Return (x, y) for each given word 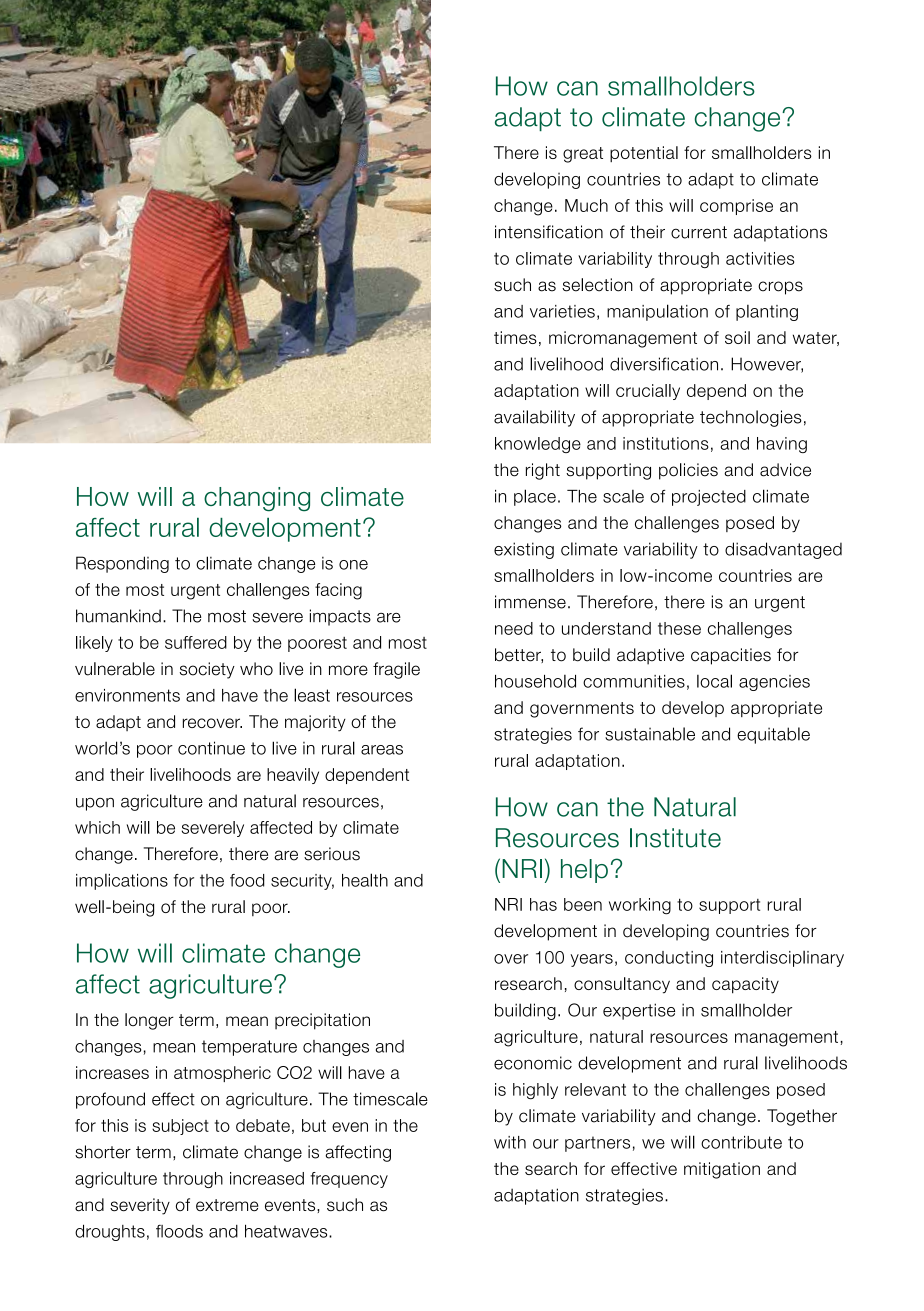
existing (524, 550)
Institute (675, 838)
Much (586, 205)
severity (140, 1206)
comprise (736, 207)
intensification (549, 232)
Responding (122, 564)
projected (709, 498)
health (365, 880)
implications (122, 882)
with (510, 1142)
